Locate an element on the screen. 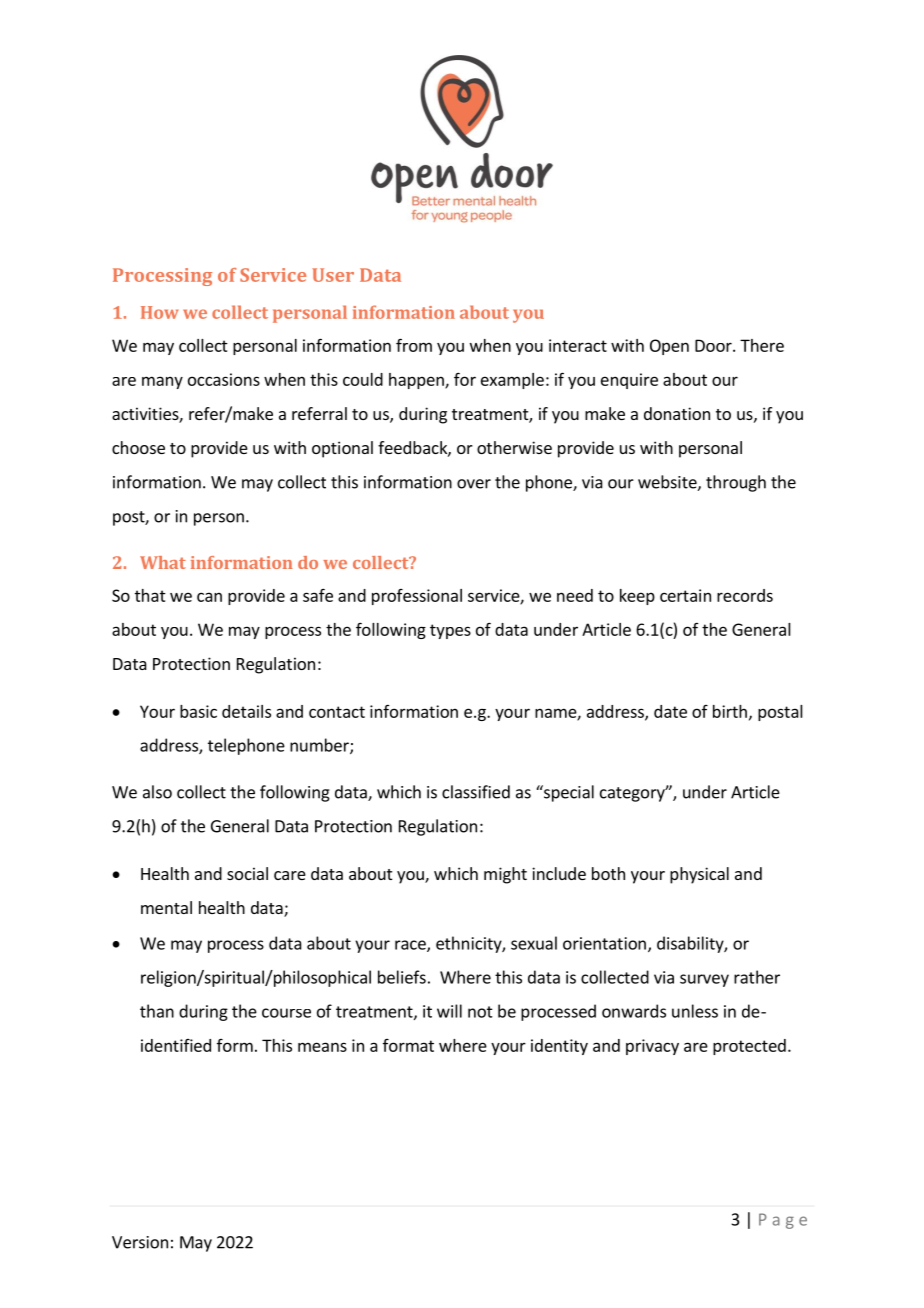 This screenshot has width=924, height=1308. Version is located at coordinates (140, 1242).
